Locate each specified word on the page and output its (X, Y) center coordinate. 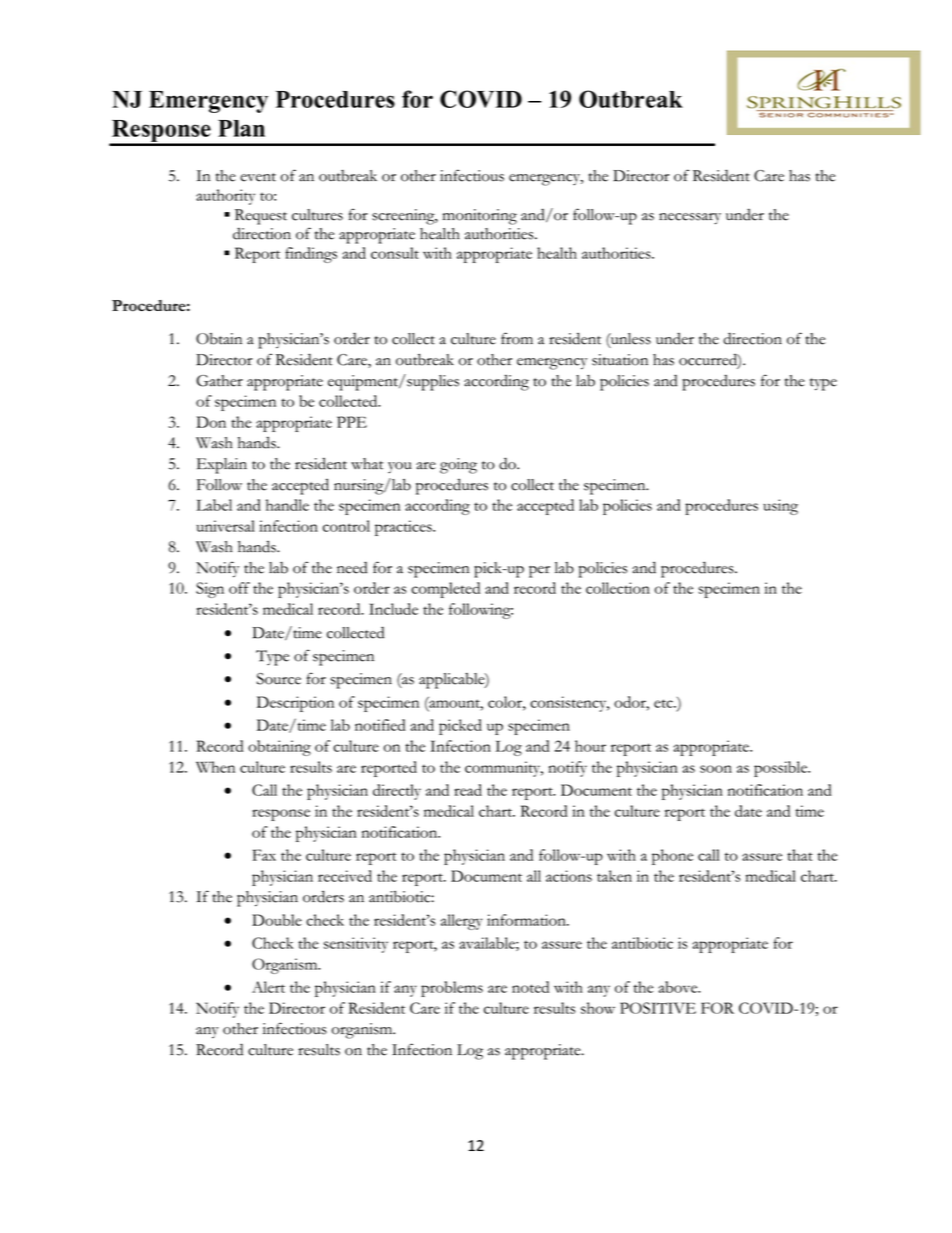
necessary (690, 219)
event (258, 177)
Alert (268, 987)
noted (530, 987)
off (239, 588)
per (539, 572)
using (780, 507)
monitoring (480, 217)
